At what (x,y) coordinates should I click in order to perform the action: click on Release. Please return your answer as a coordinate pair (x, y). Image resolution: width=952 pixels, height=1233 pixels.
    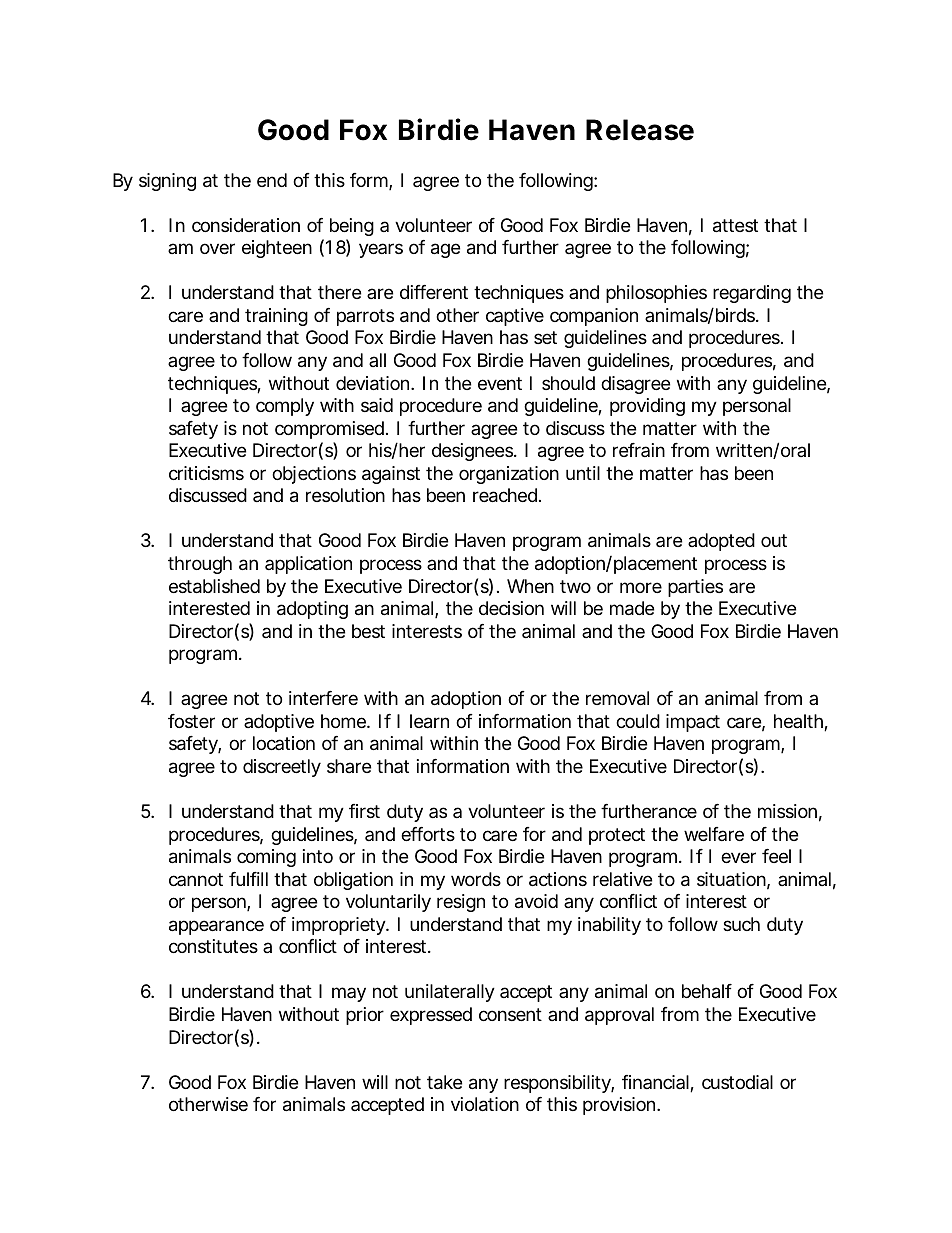
    Looking at the image, I should click on (640, 130).
